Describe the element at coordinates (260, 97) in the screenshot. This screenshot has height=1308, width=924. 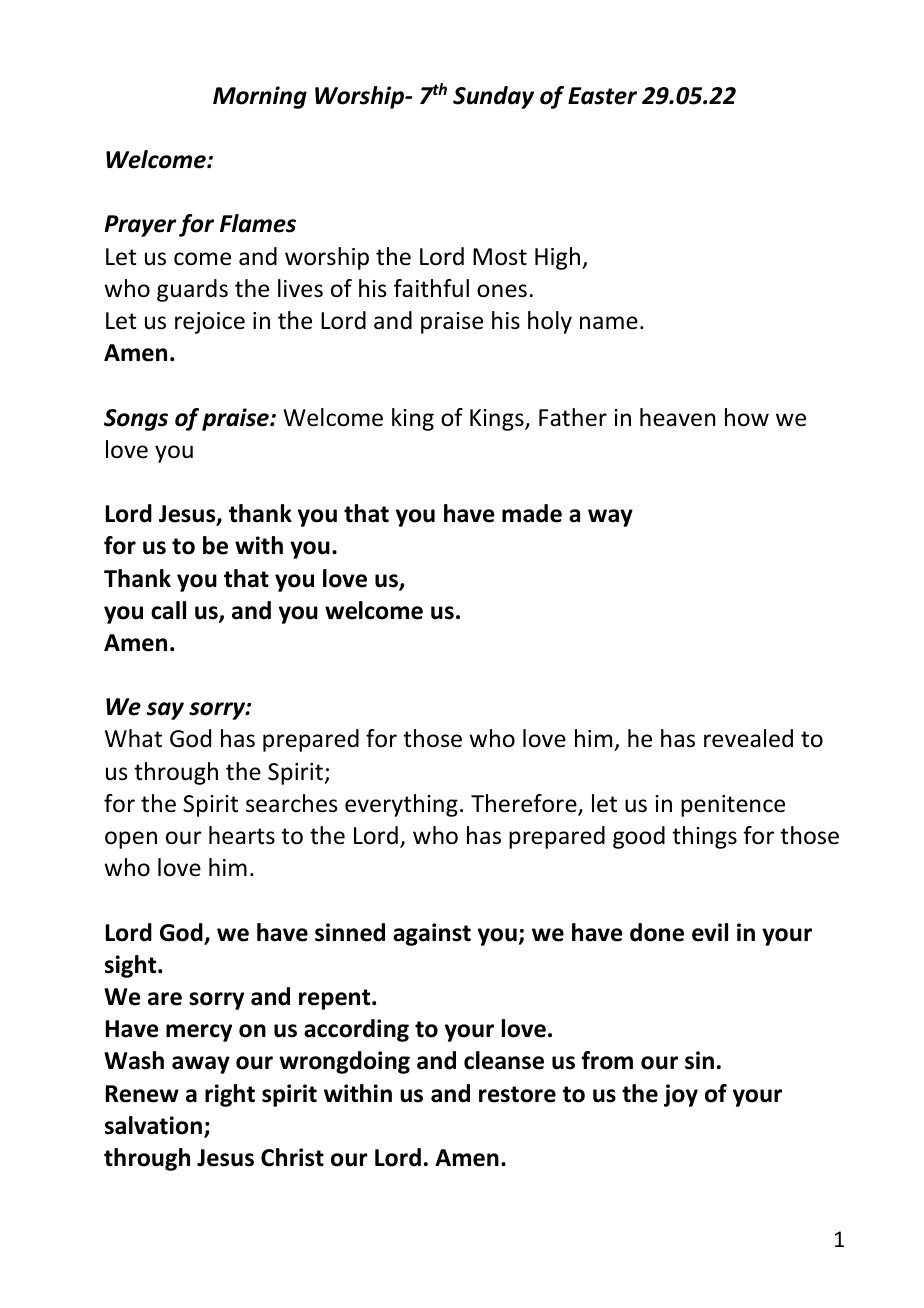
I see `Morning` at that location.
